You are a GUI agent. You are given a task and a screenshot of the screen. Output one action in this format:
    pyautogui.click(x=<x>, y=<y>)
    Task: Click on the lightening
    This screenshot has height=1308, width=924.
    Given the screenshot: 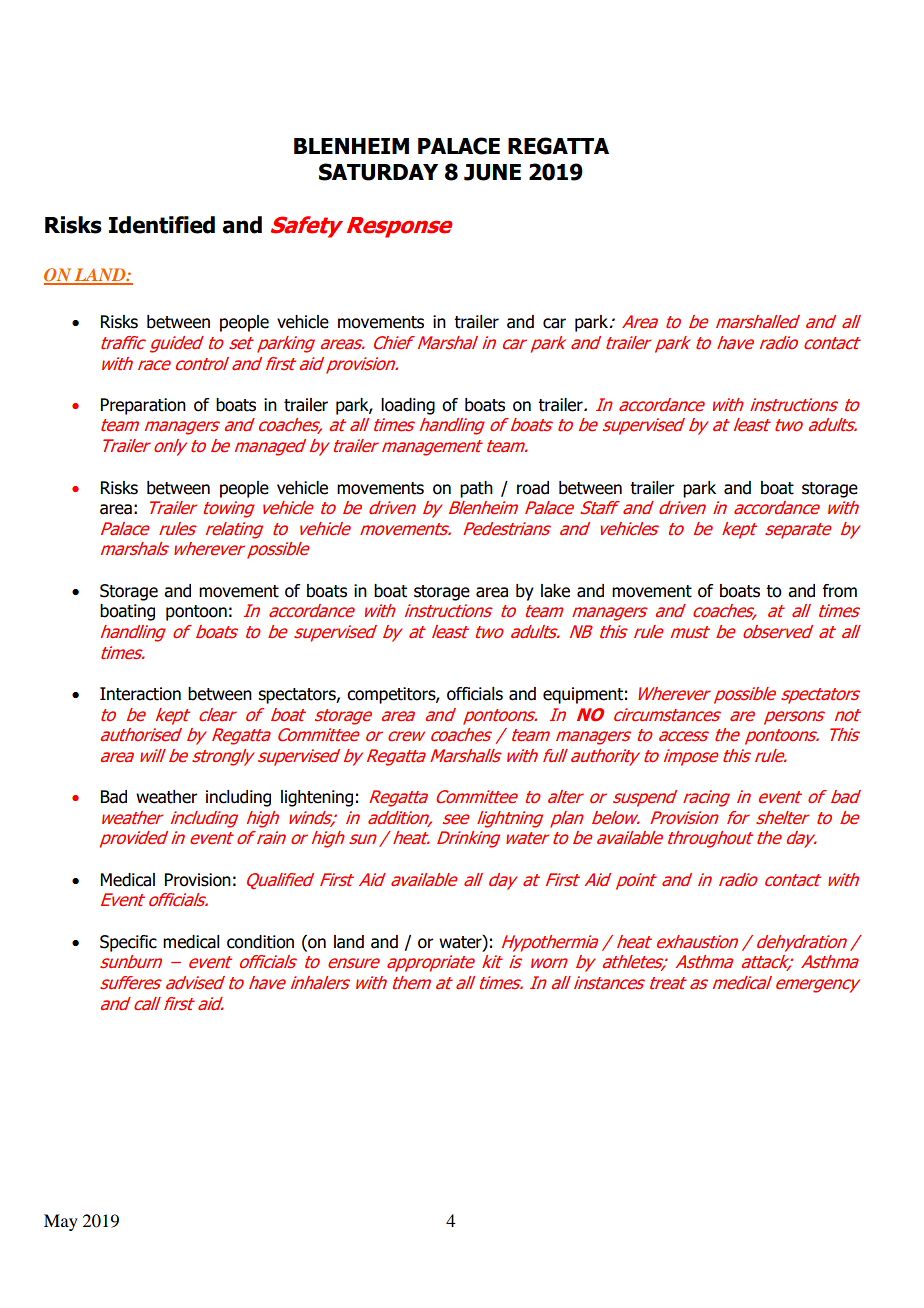 What is the action you would take?
    pyautogui.click(x=317, y=798)
